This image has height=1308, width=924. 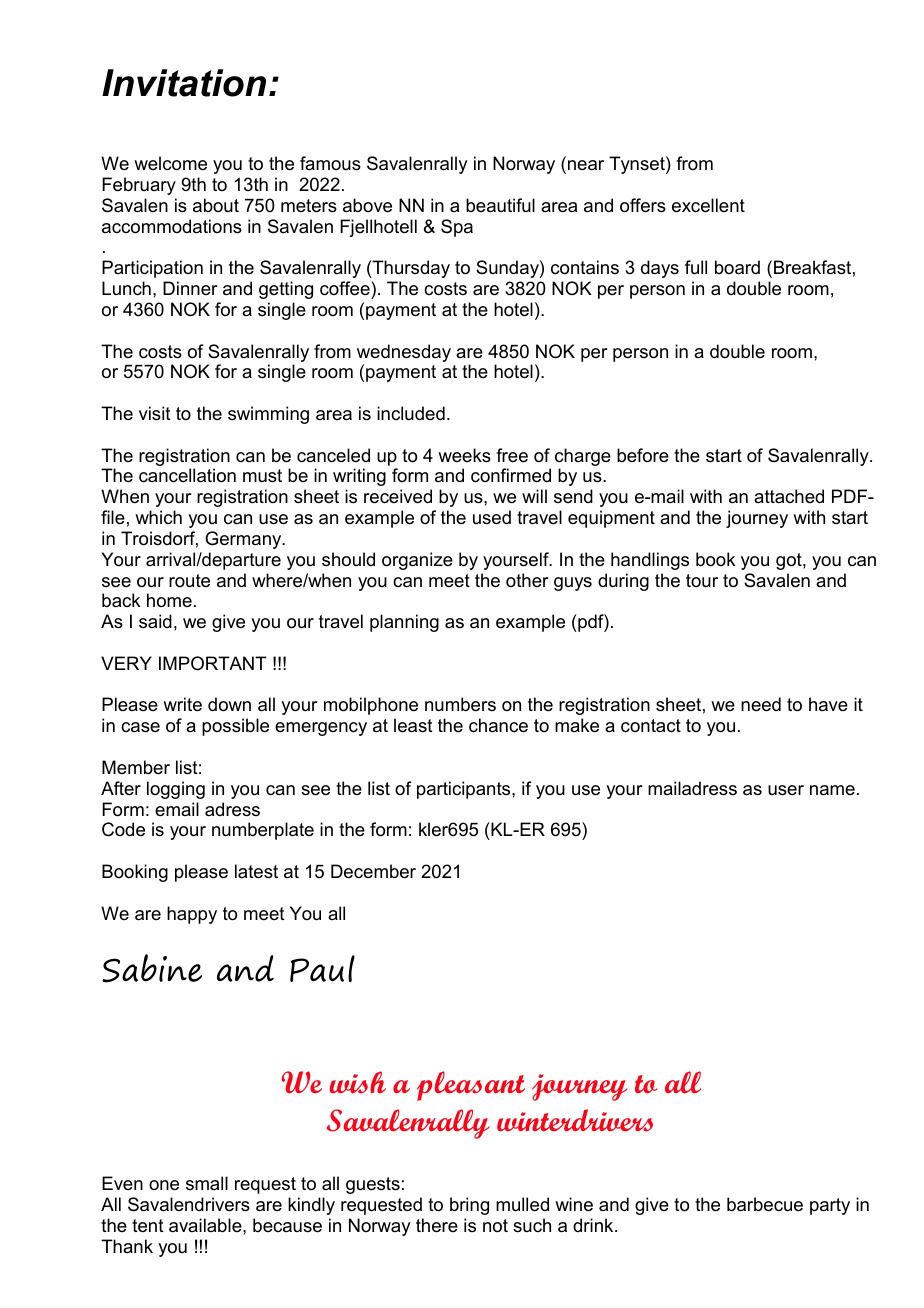 I want to click on visit, so click(x=155, y=413).
